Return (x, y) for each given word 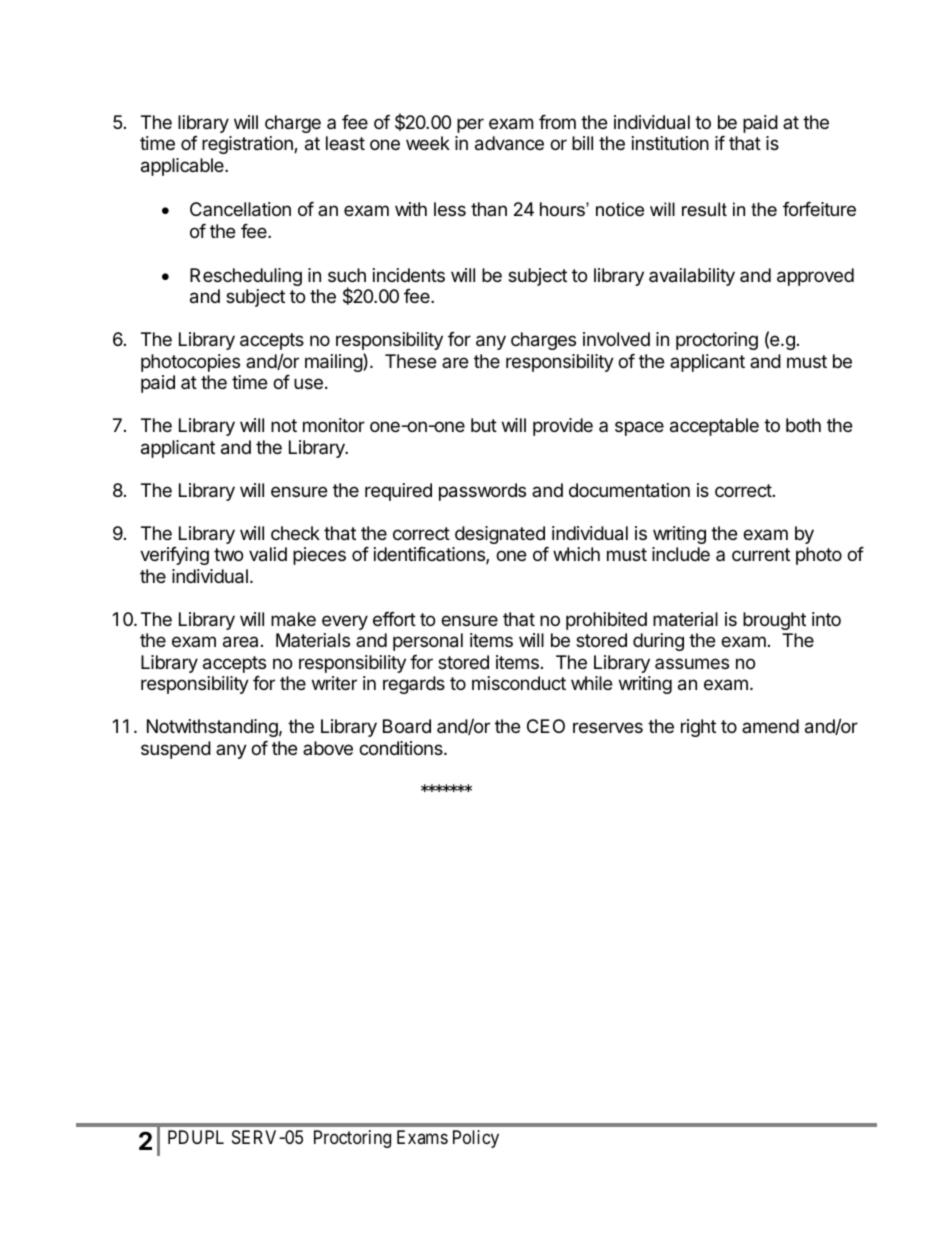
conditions (402, 748)
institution (670, 143)
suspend (176, 750)
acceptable (714, 427)
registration (248, 145)
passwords (482, 492)
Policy (476, 1139)
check (295, 533)
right (698, 728)
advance (509, 143)
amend (770, 726)
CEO (546, 726)
